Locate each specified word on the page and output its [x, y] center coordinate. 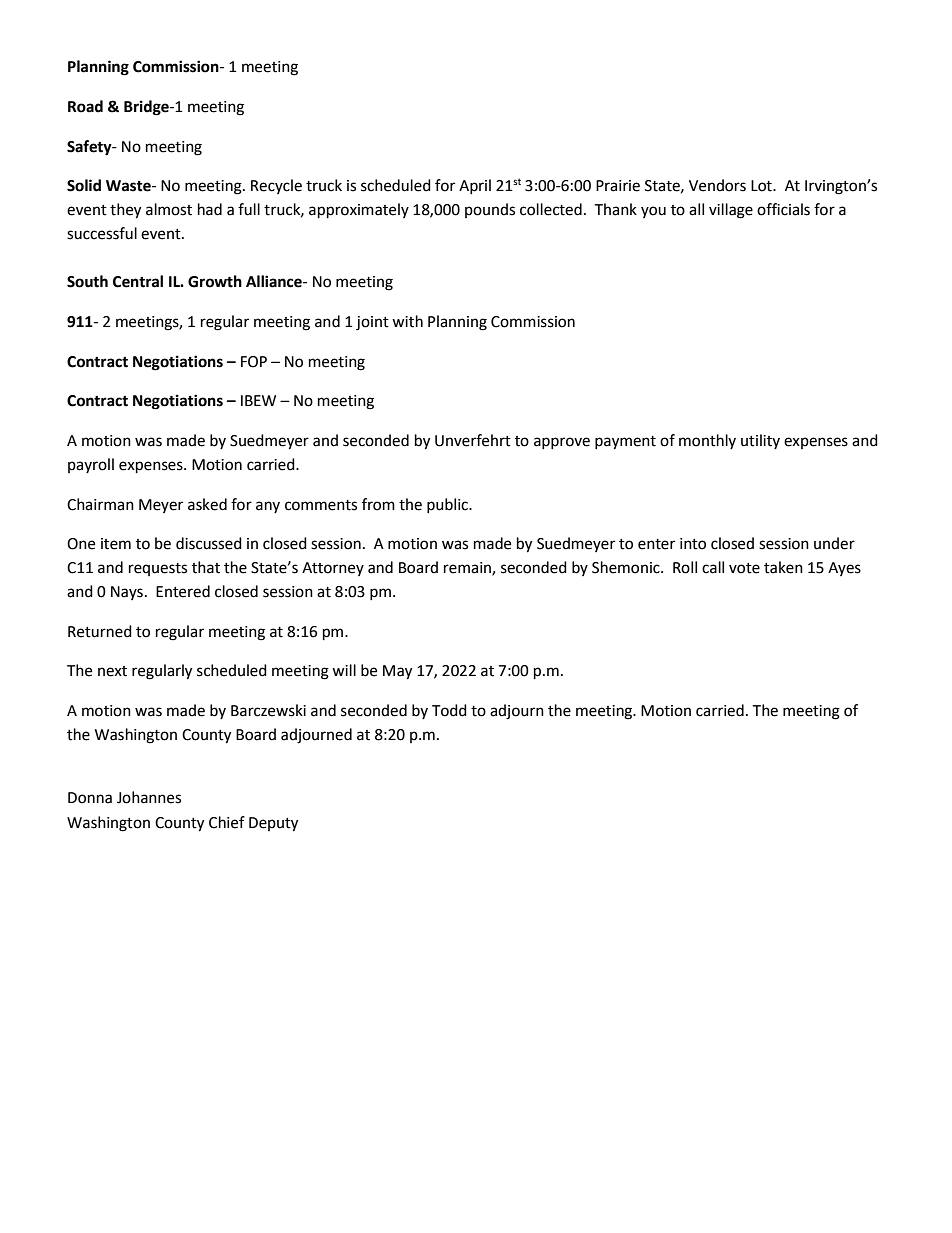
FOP [254, 362]
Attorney [333, 569]
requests [158, 569]
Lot [762, 186]
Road [85, 106]
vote [744, 568]
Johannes [149, 797]
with [407, 321]
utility [760, 441]
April [475, 186]
